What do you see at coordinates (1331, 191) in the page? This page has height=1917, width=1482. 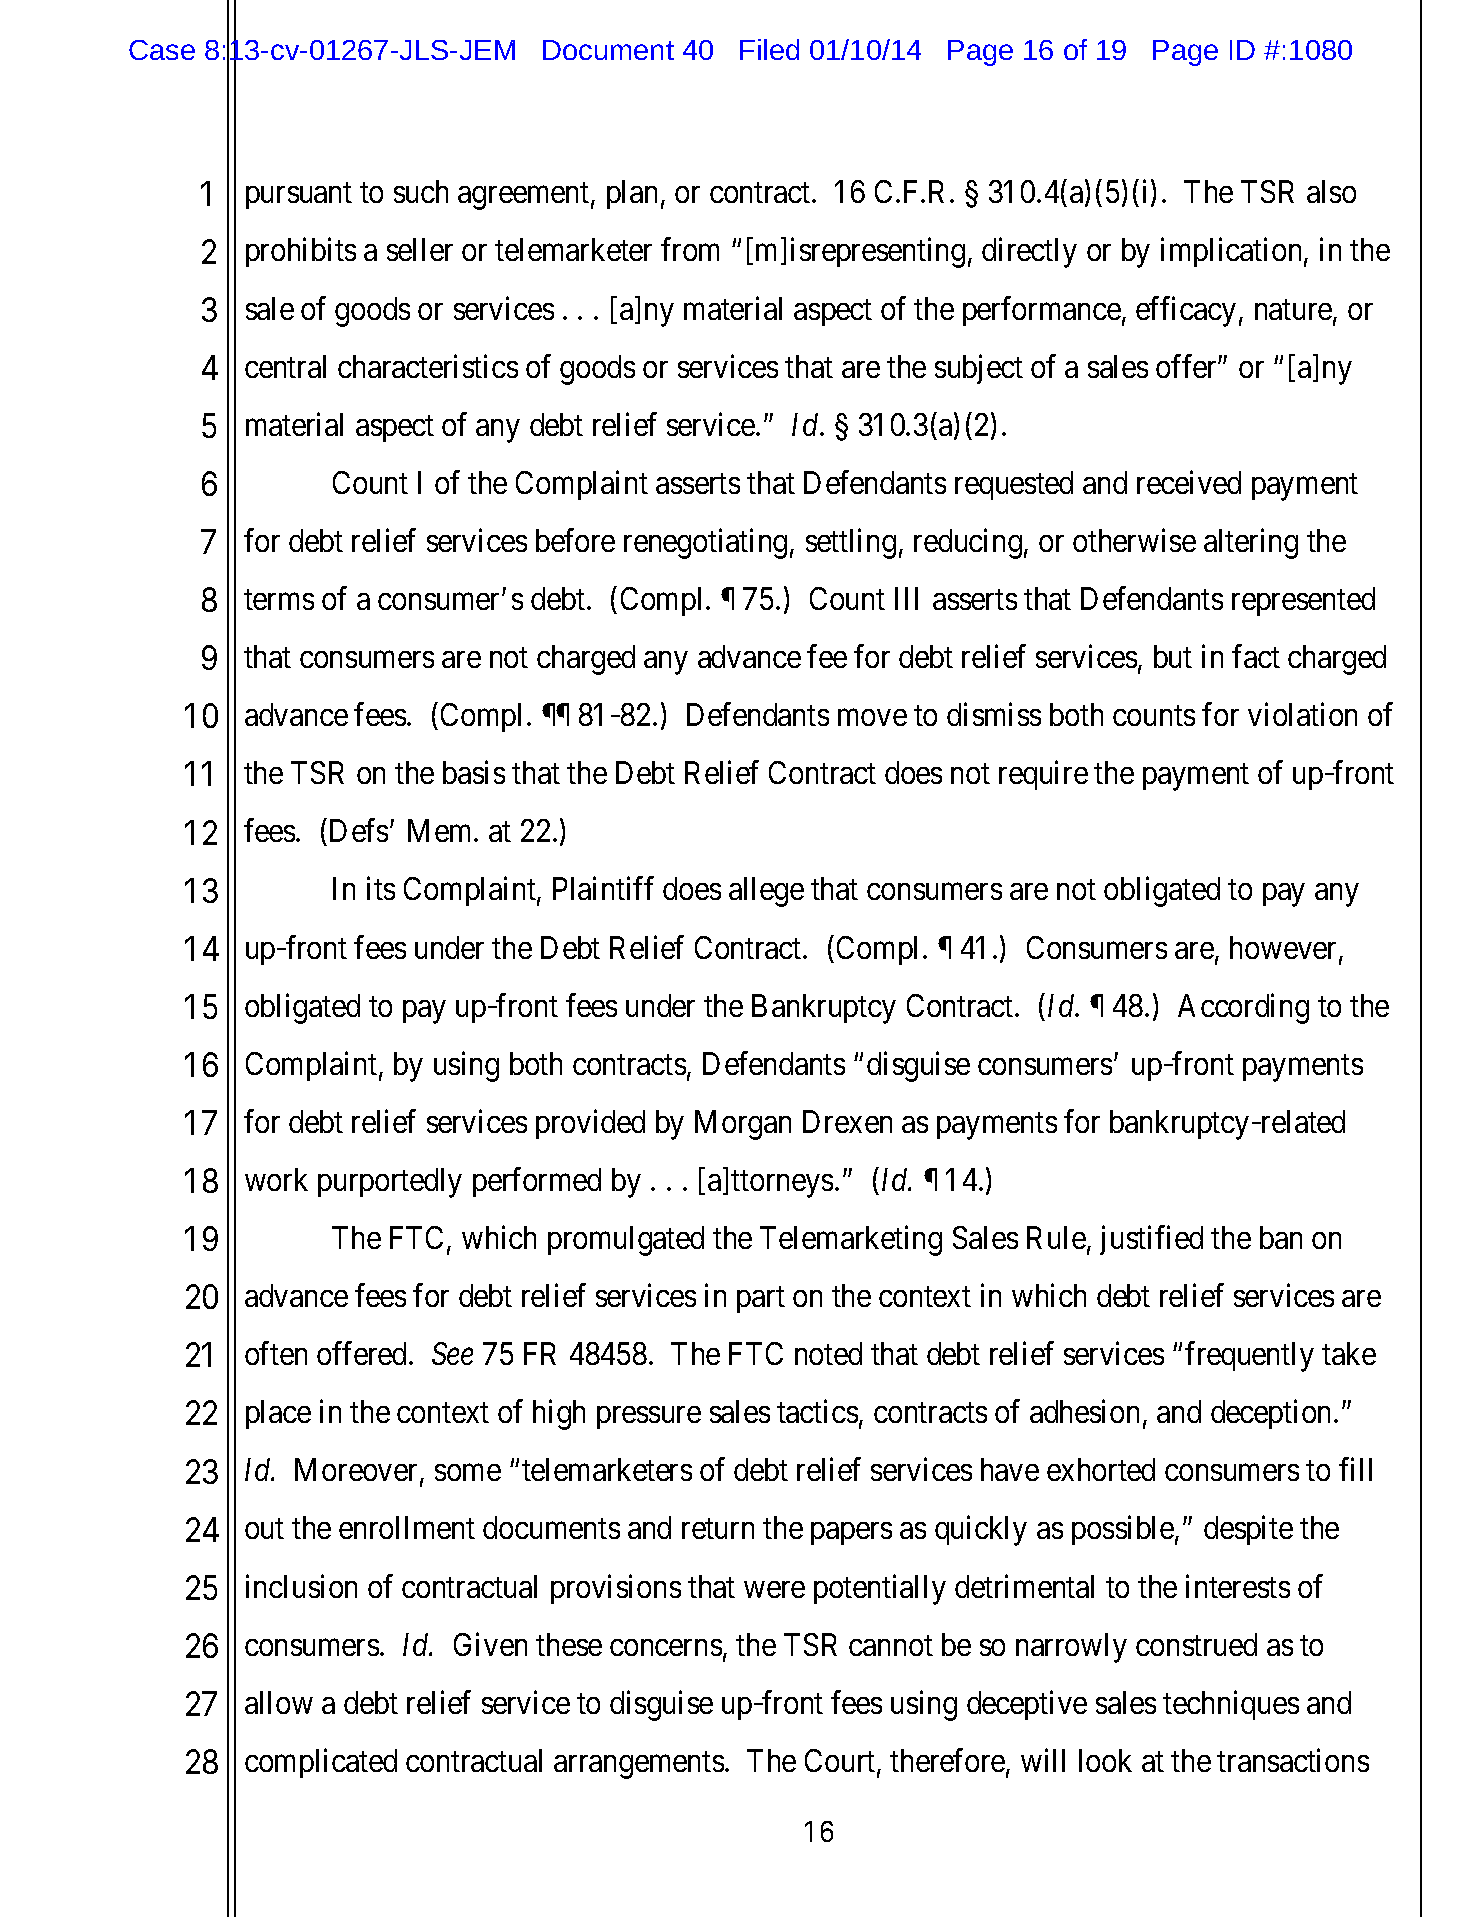 I see `also` at bounding box center [1331, 191].
